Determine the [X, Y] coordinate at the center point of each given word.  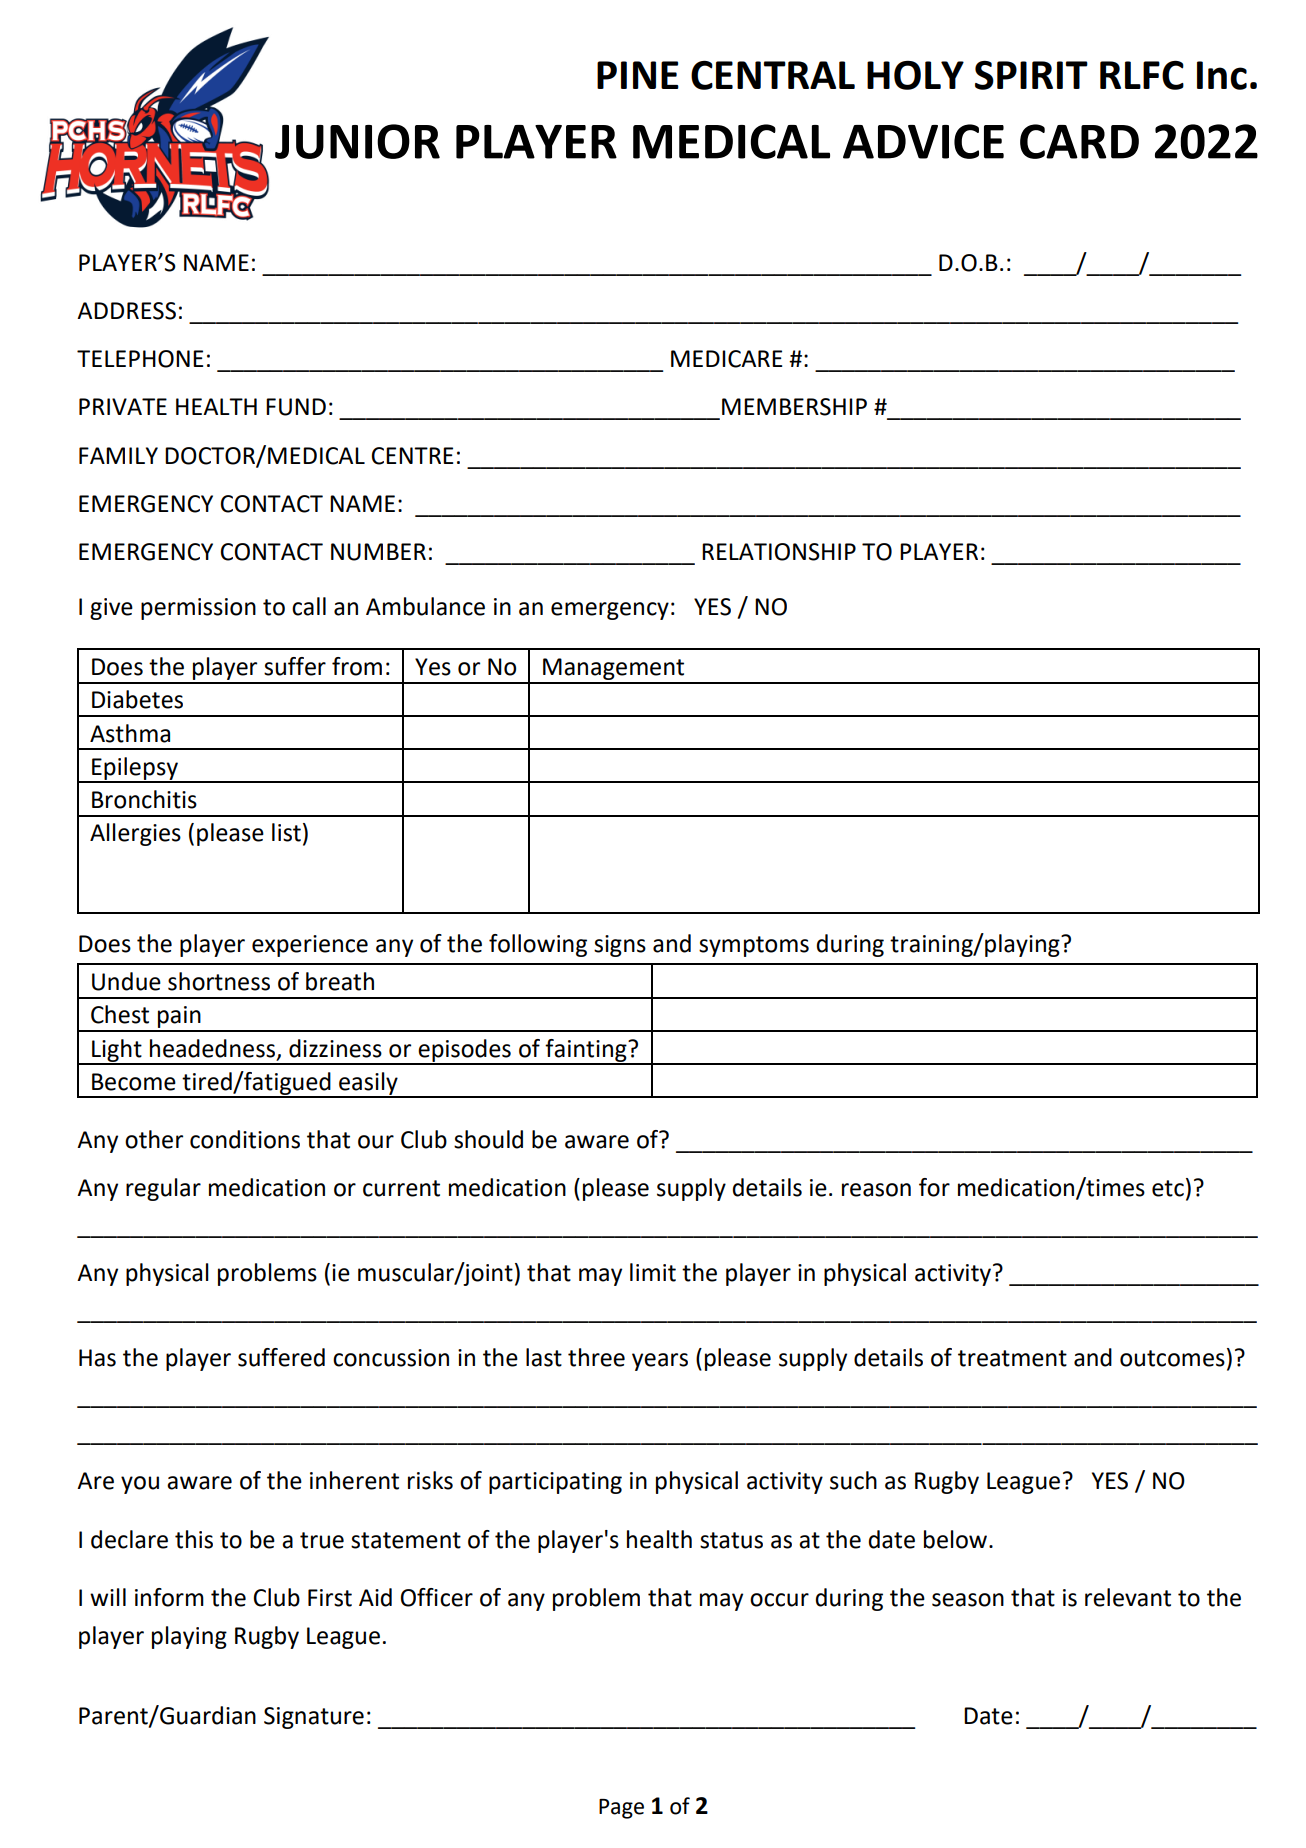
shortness [219, 981]
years [660, 1362]
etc [1168, 1188]
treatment [1012, 1358]
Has [97, 1358]
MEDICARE [726, 359]
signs [620, 946]
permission [198, 609]
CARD [1079, 141]
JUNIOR [357, 141]
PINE [638, 75]
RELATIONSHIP [779, 552]
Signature [314, 1718]
